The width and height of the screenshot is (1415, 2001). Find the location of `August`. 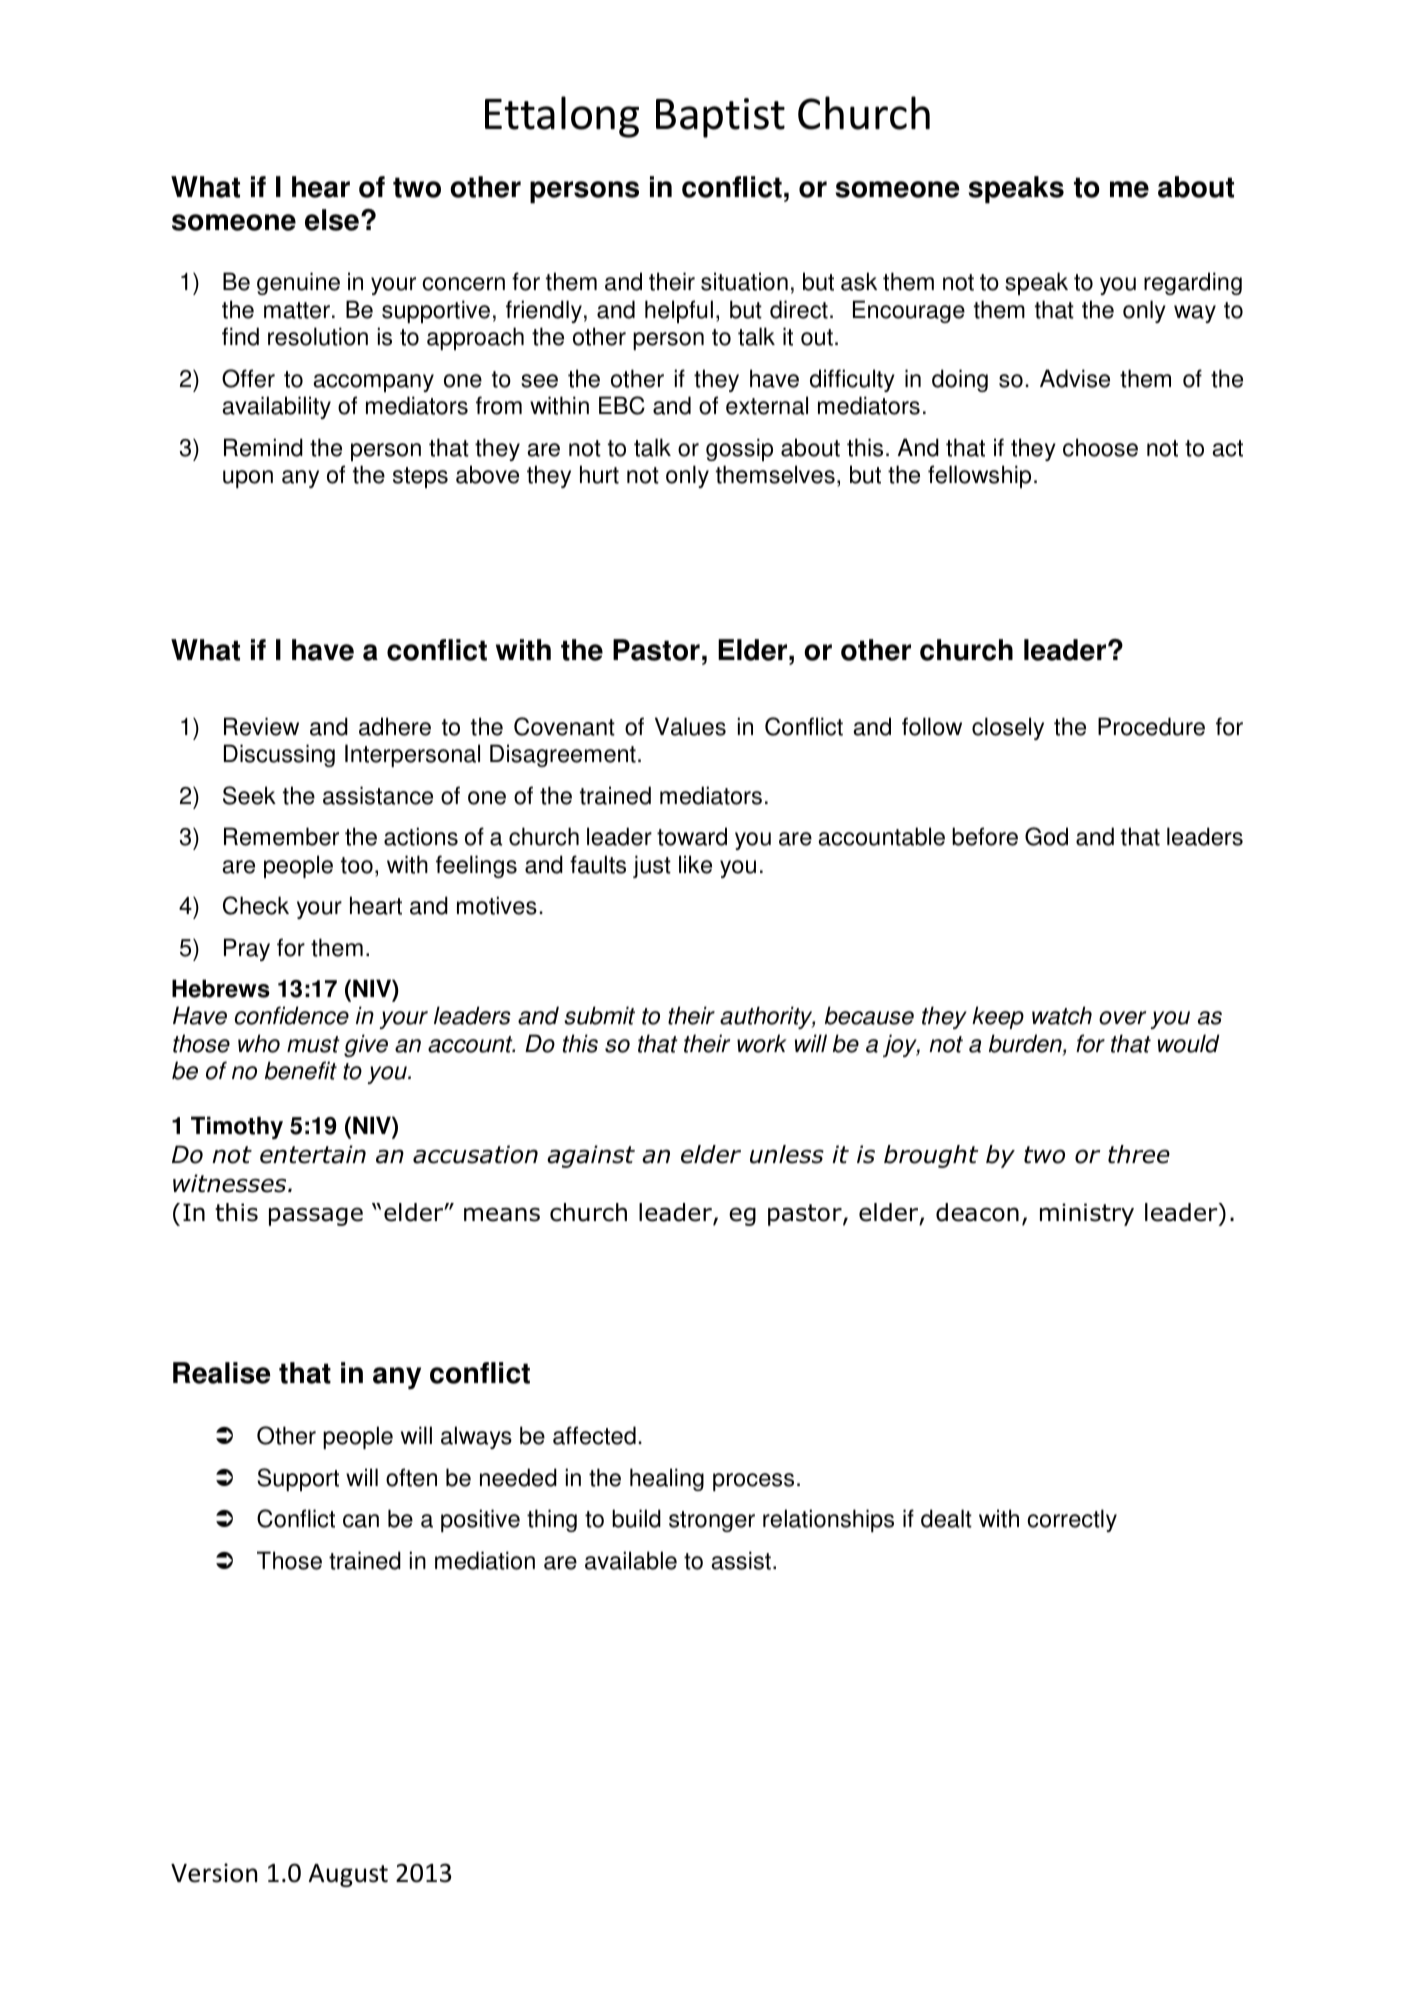

August is located at coordinates (348, 1875).
